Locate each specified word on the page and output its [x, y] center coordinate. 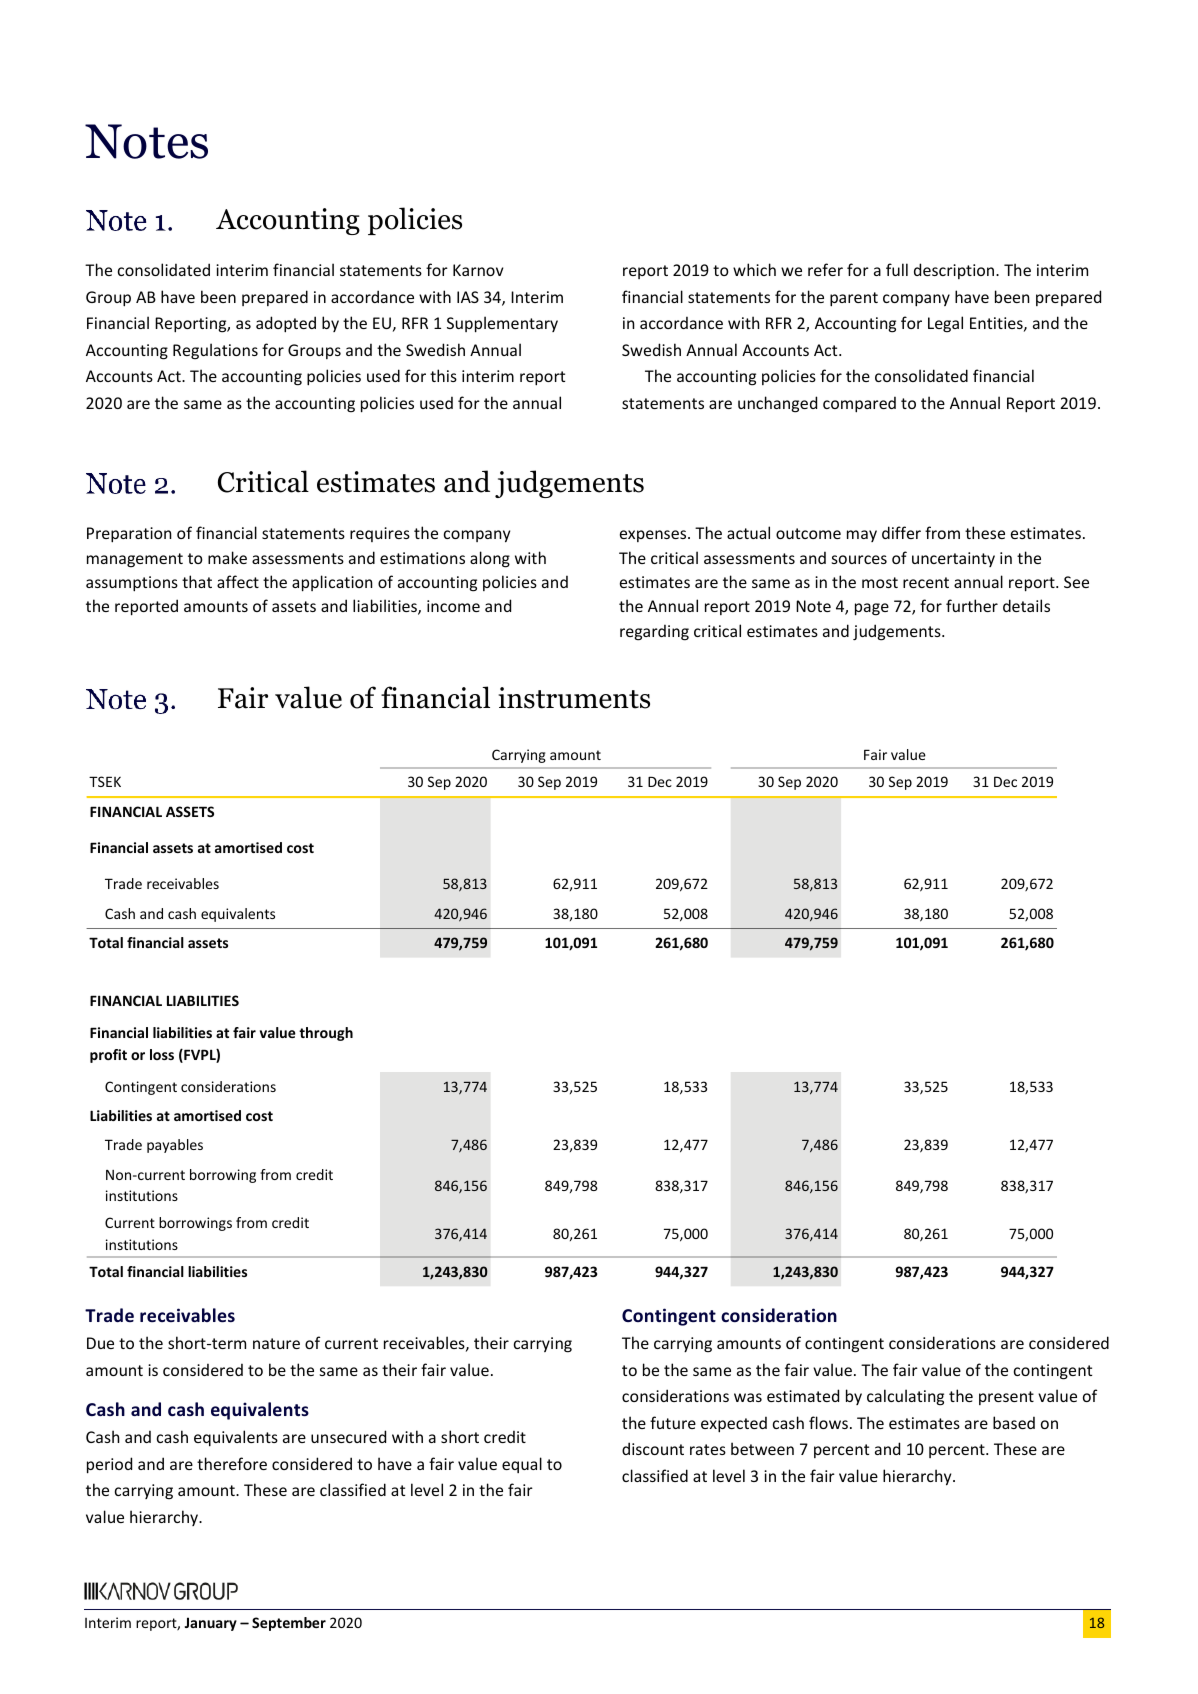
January [211, 1624]
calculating [905, 1397]
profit [108, 1056]
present [1006, 1398]
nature [276, 1343]
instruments [574, 698]
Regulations [215, 351]
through [326, 1034]
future [673, 1422]
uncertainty [953, 559]
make [227, 557]
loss [162, 1054]
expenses [654, 536]
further [972, 605]
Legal [945, 324]
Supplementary [502, 324]
